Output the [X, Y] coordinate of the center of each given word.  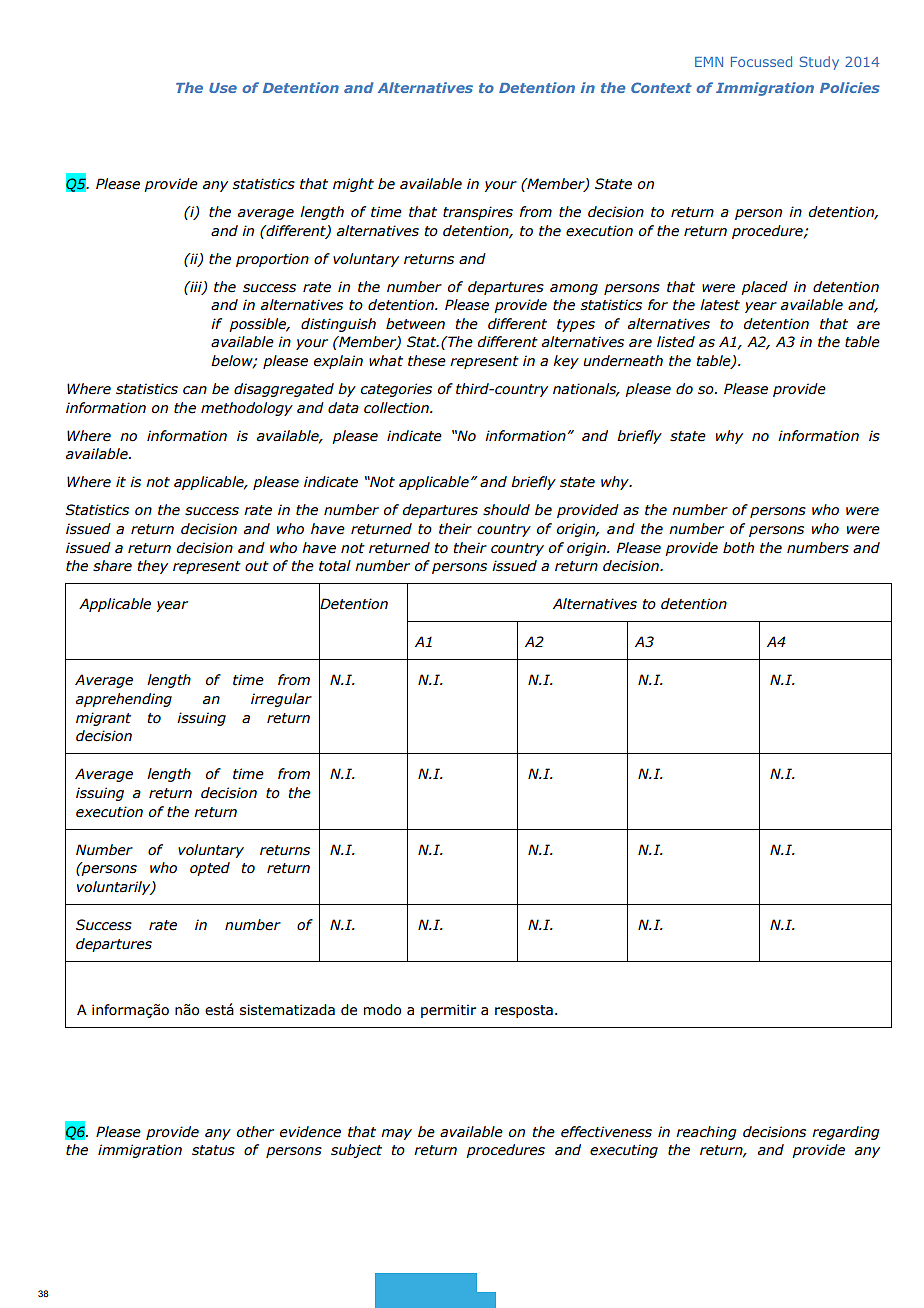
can [195, 390]
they [152, 567]
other [255, 1132]
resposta [524, 1011]
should [506, 510]
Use [223, 88]
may [396, 1134]
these [427, 361]
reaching [706, 1133]
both [738, 548]
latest [720, 305]
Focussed [761, 61]
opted [210, 869]
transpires [478, 213]
